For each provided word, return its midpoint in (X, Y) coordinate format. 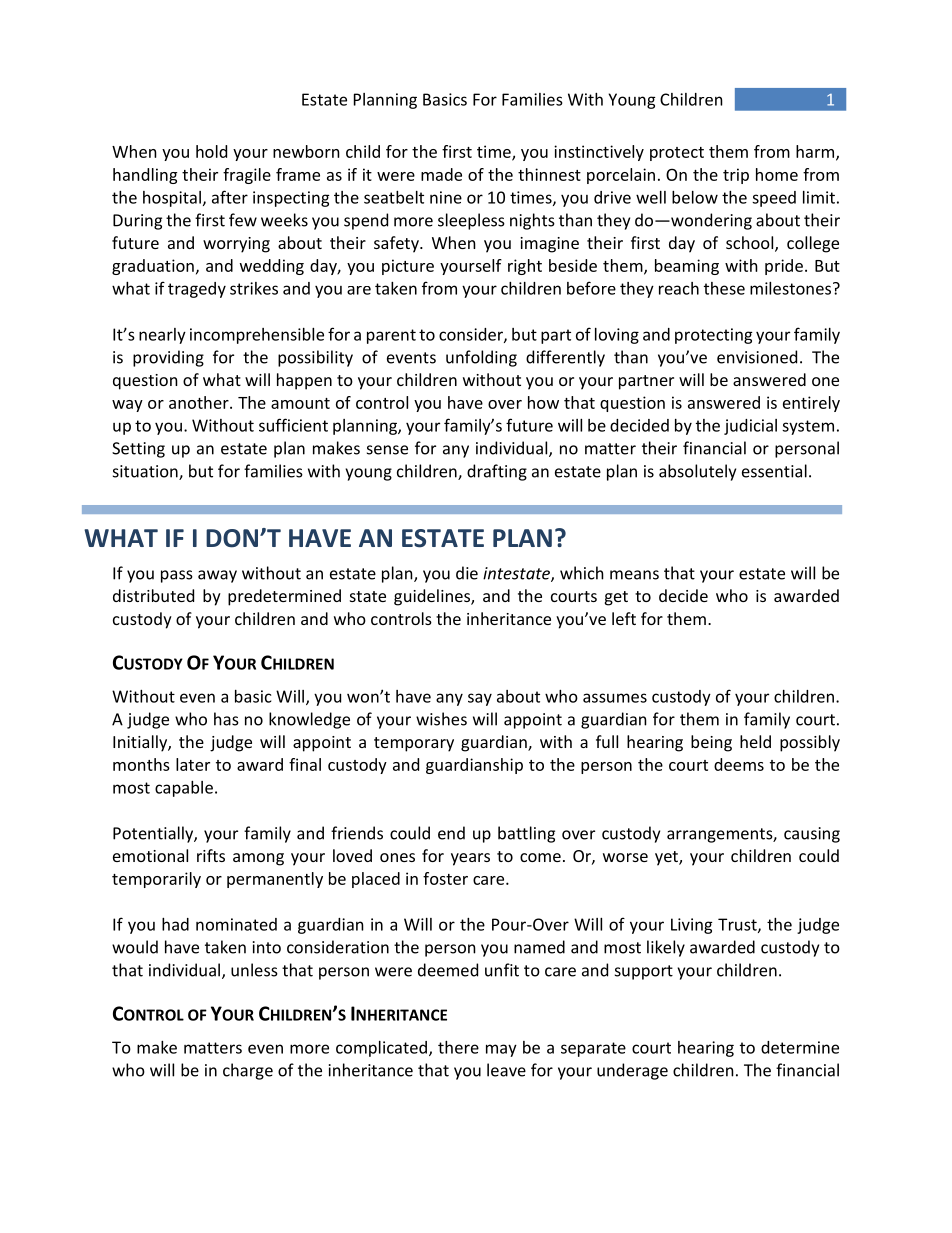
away (217, 576)
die (467, 573)
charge (248, 1071)
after (230, 197)
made (441, 174)
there (458, 1047)
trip (736, 176)
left (624, 618)
